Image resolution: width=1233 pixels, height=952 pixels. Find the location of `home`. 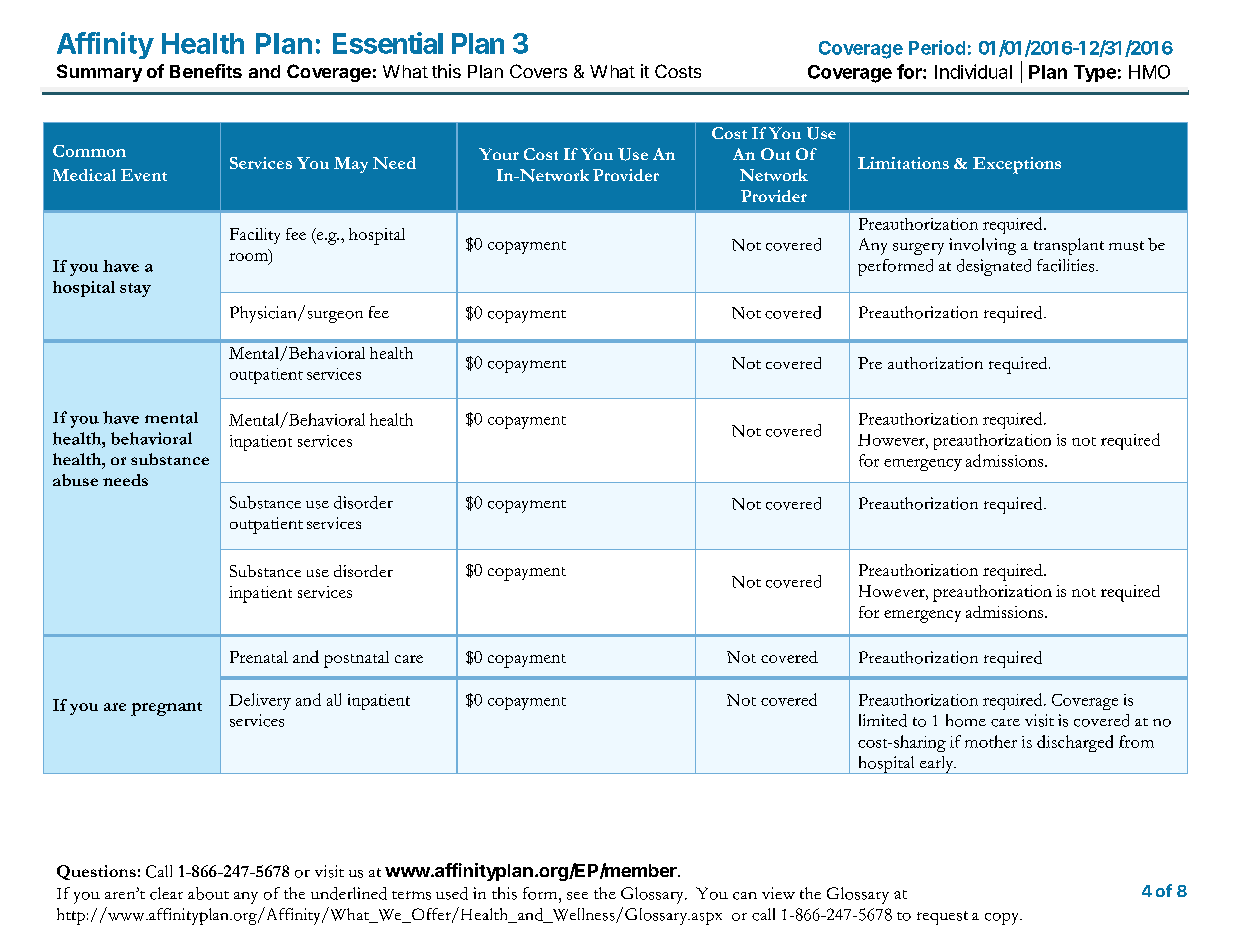

home is located at coordinates (966, 720).
